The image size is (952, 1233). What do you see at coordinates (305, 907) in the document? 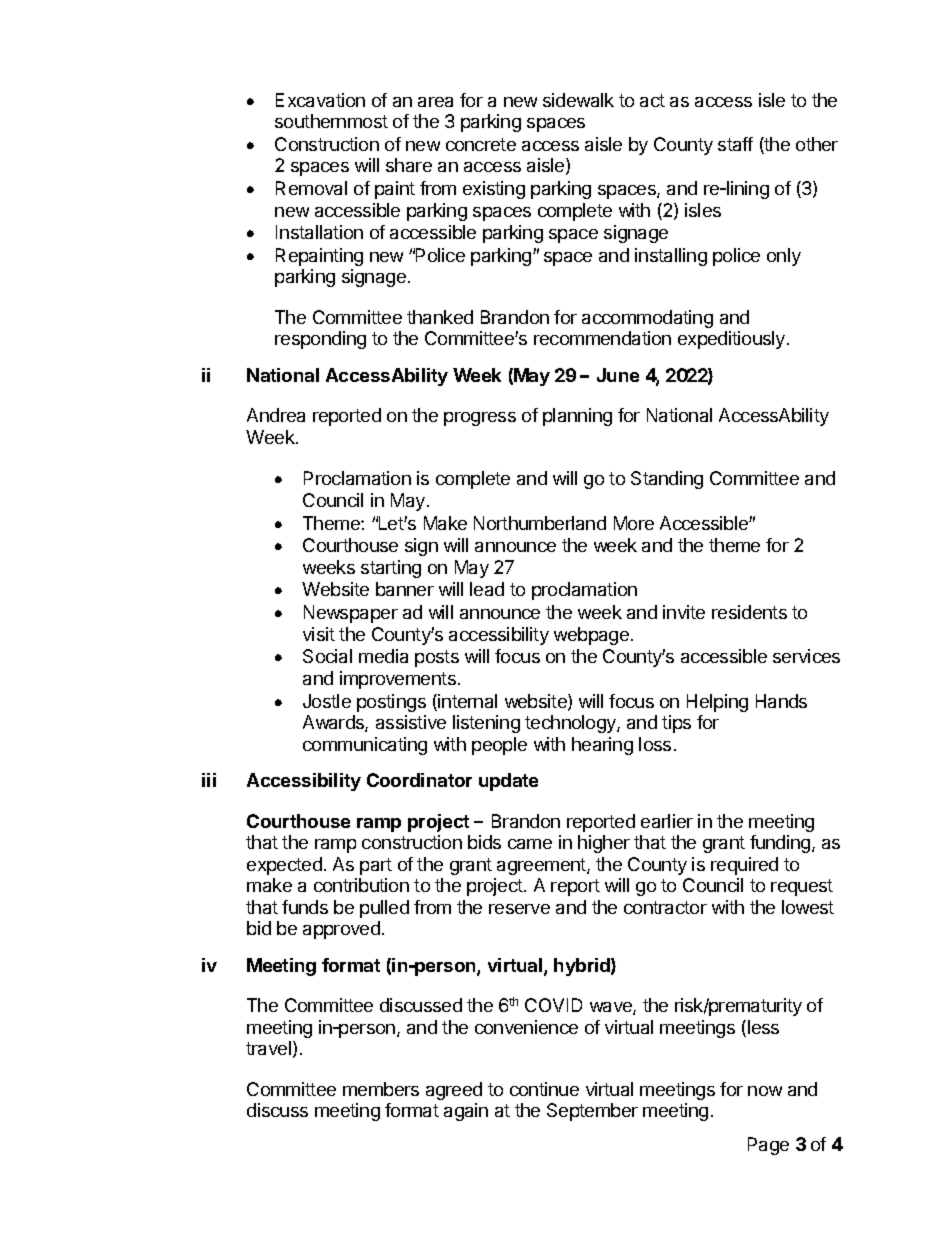
I see `funds` at bounding box center [305, 907].
